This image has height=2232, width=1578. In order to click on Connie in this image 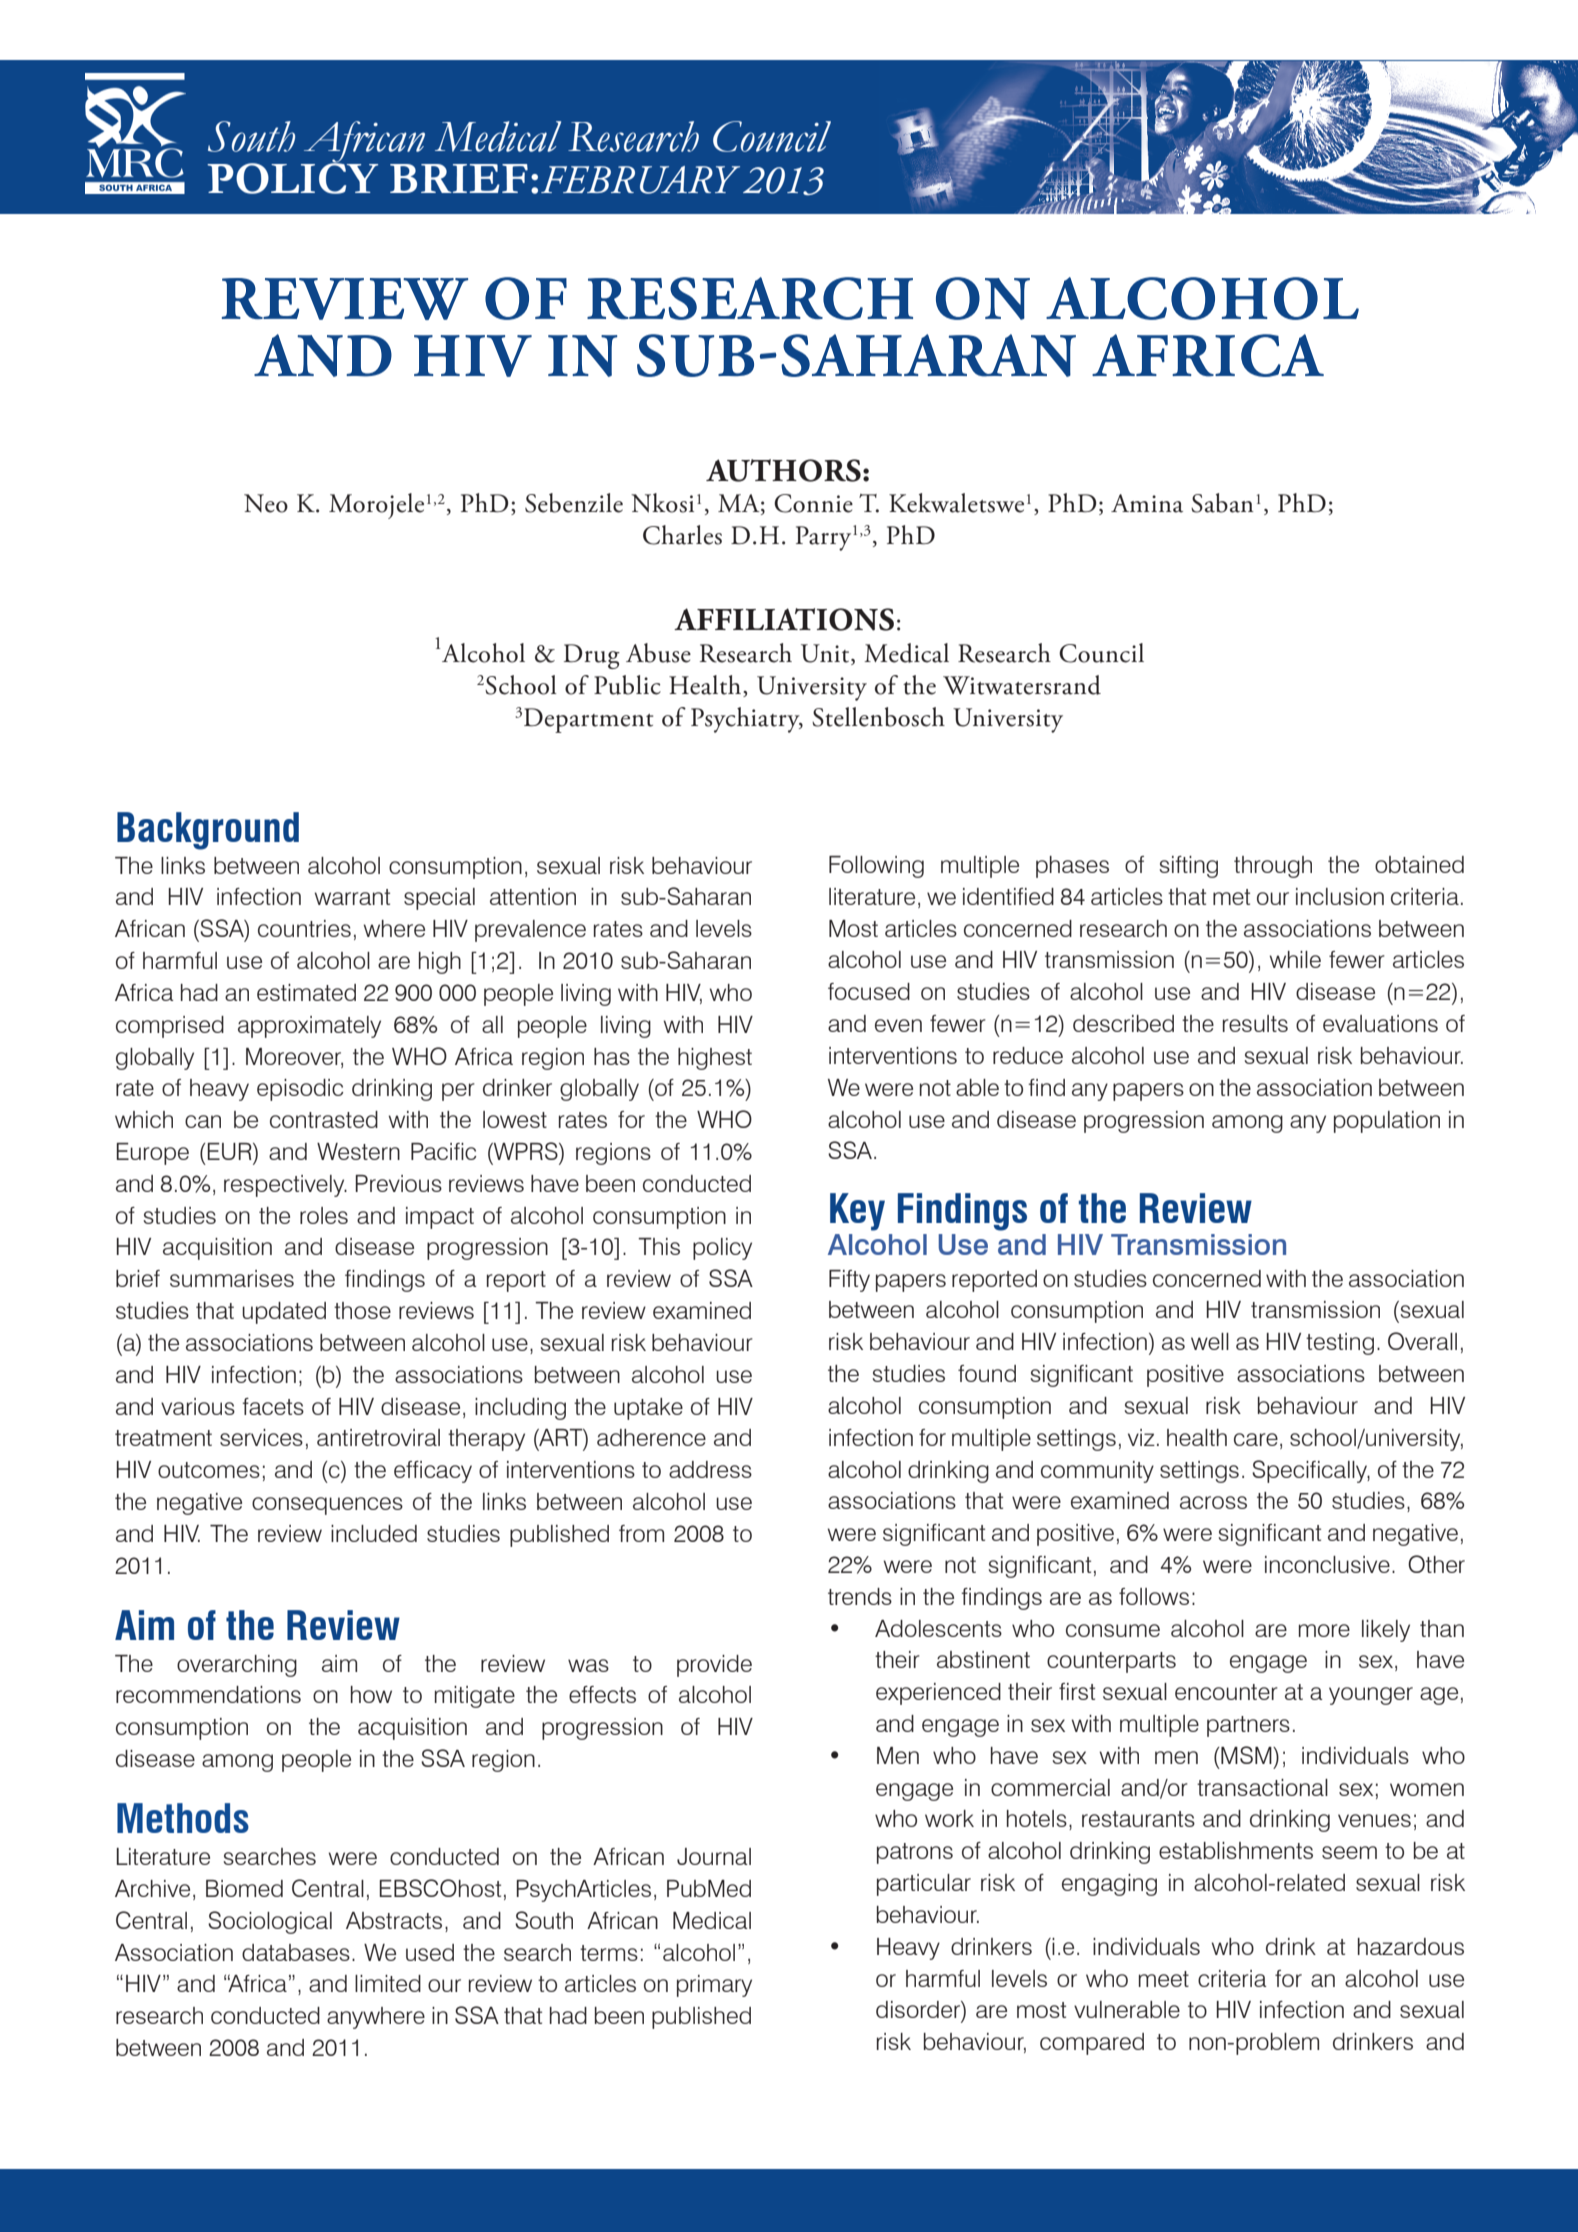, I will do `click(813, 503)`.
